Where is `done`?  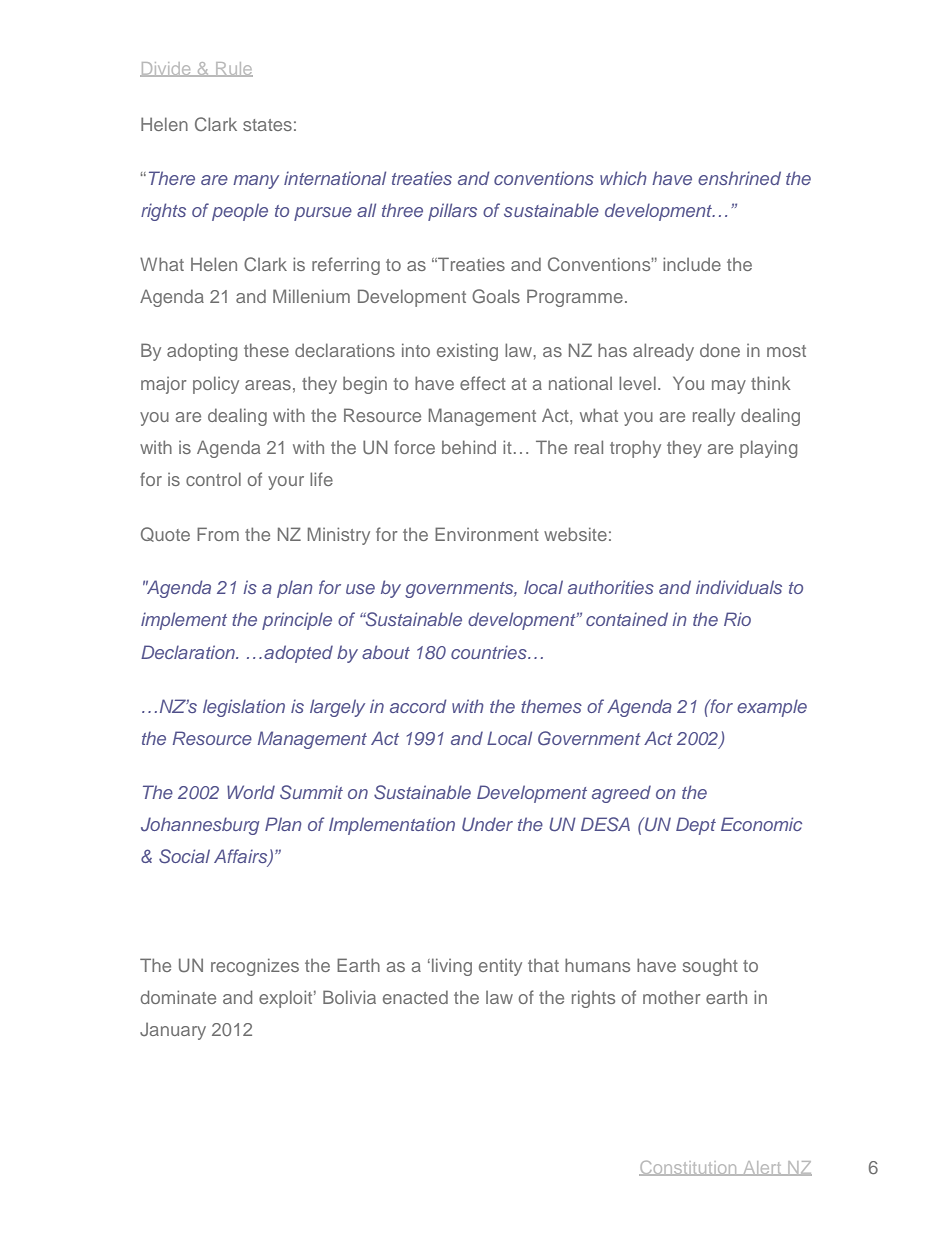 done is located at coordinates (720, 350).
